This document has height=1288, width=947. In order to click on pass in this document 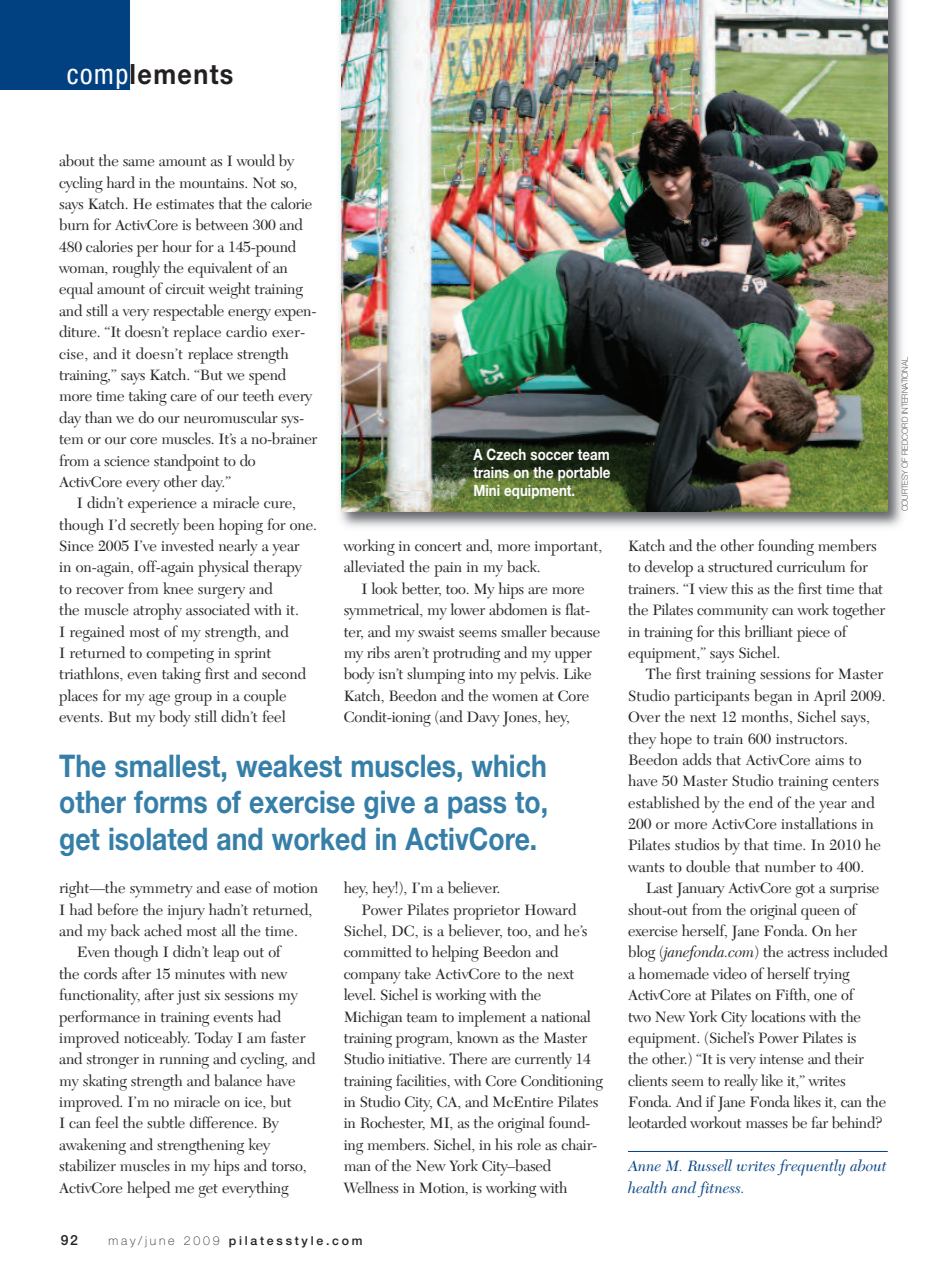, I will do `click(477, 807)`.
